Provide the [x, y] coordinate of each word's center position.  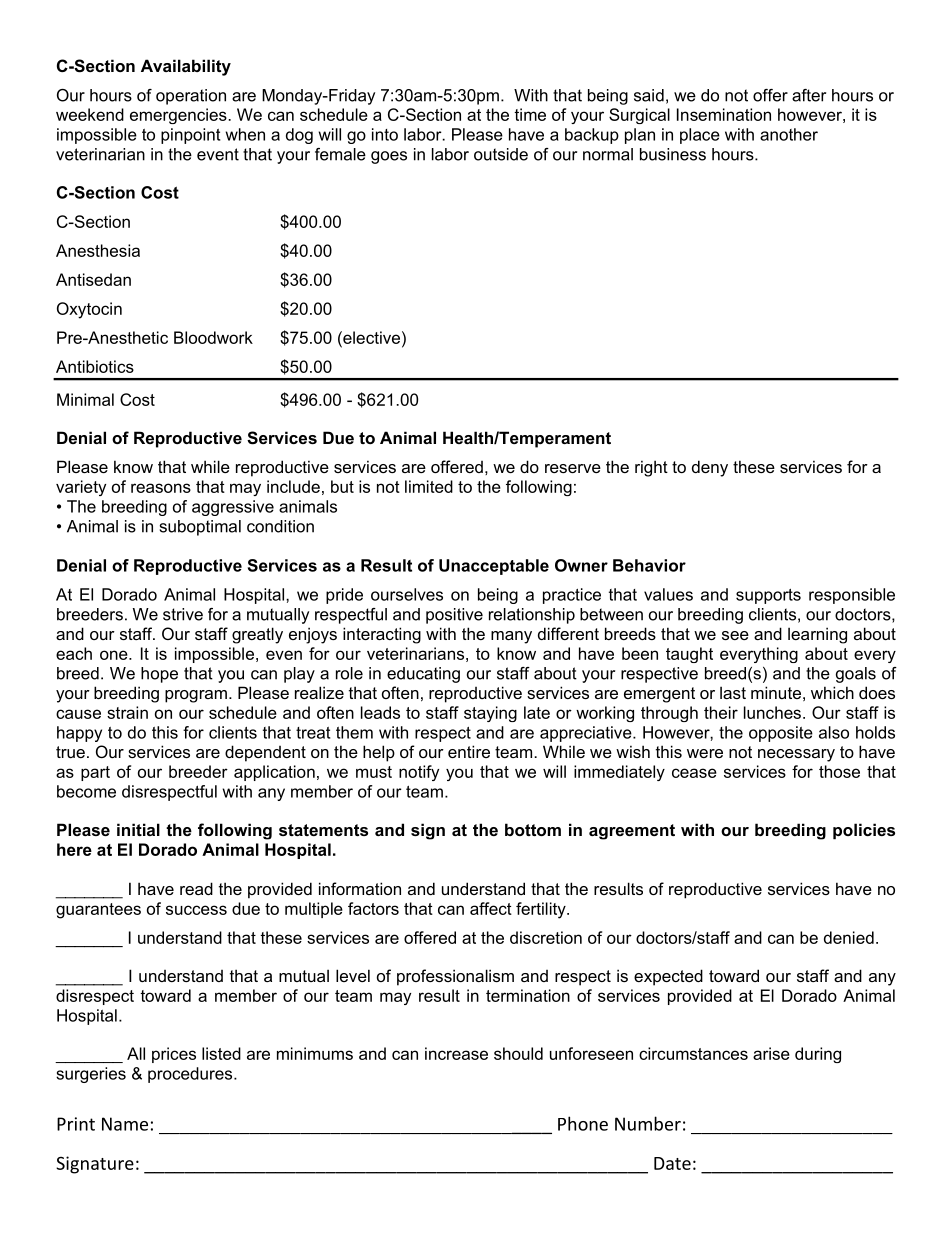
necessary [796, 755]
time [530, 114]
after [809, 95]
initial [138, 829]
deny [710, 468]
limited [429, 486]
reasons [161, 488]
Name [125, 1124]
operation [191, 97]
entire [469, 751]
